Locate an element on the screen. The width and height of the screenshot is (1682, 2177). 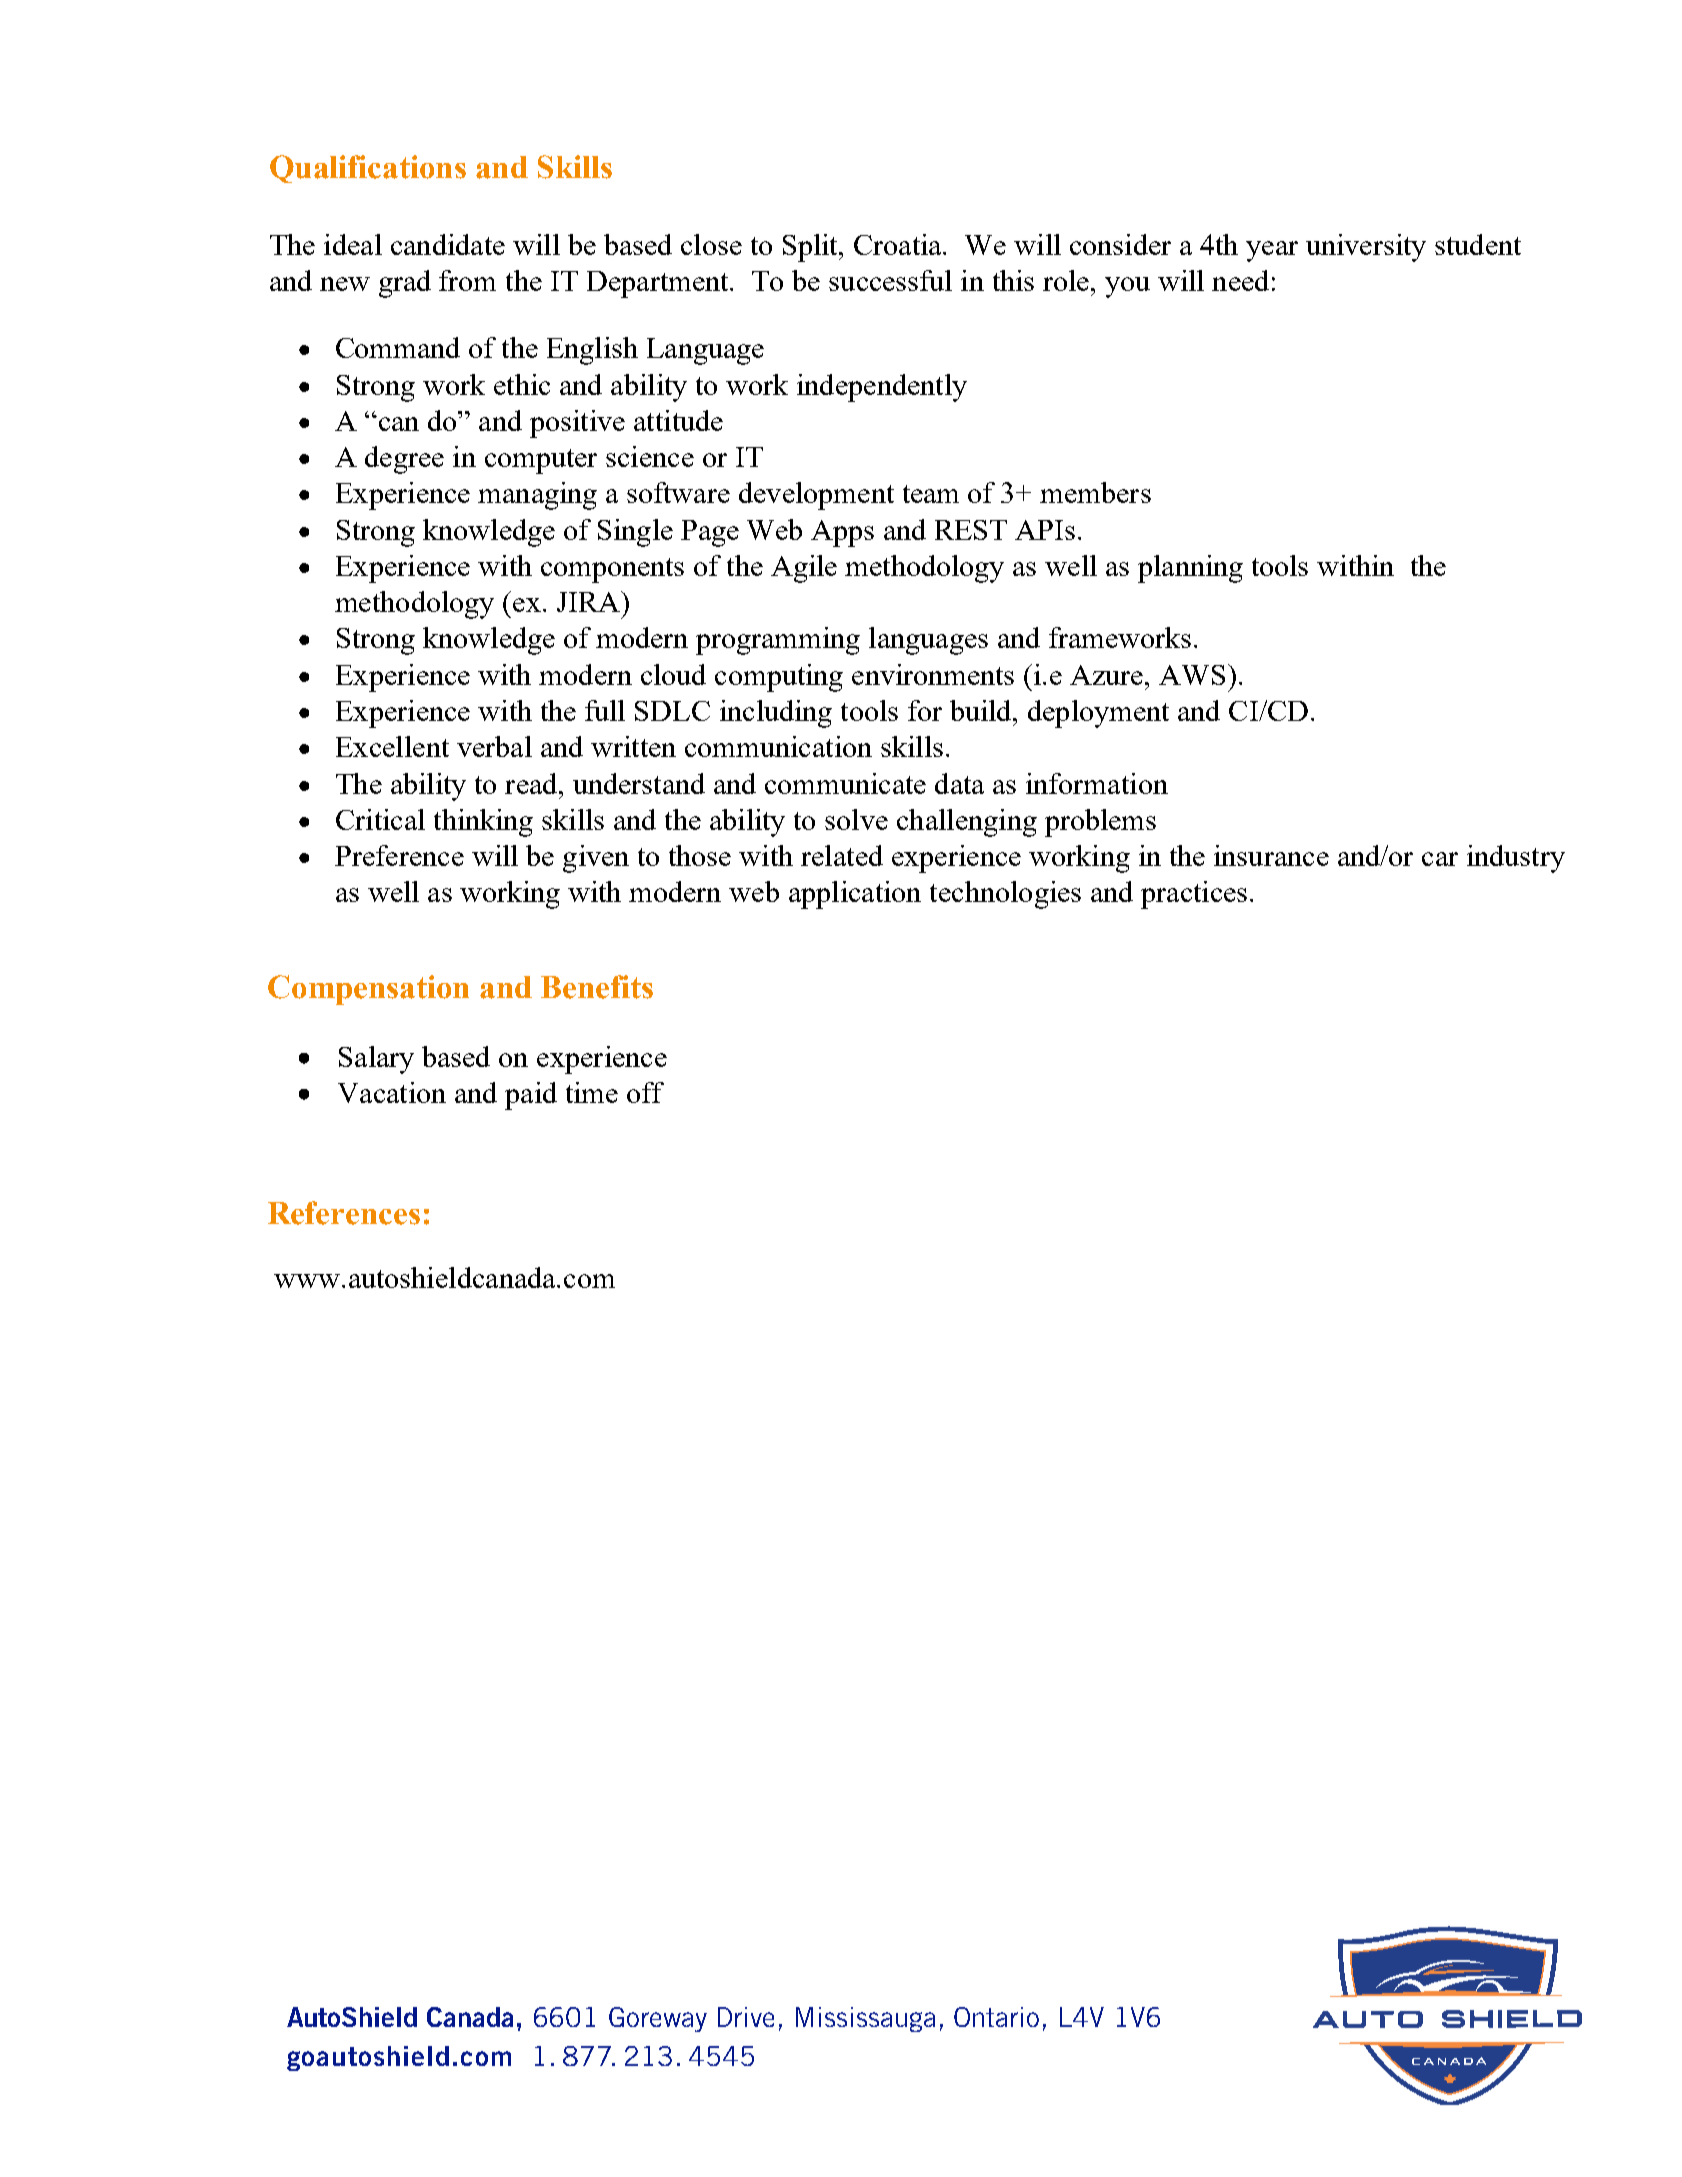
verbal is located at coordinates (494, 746).
